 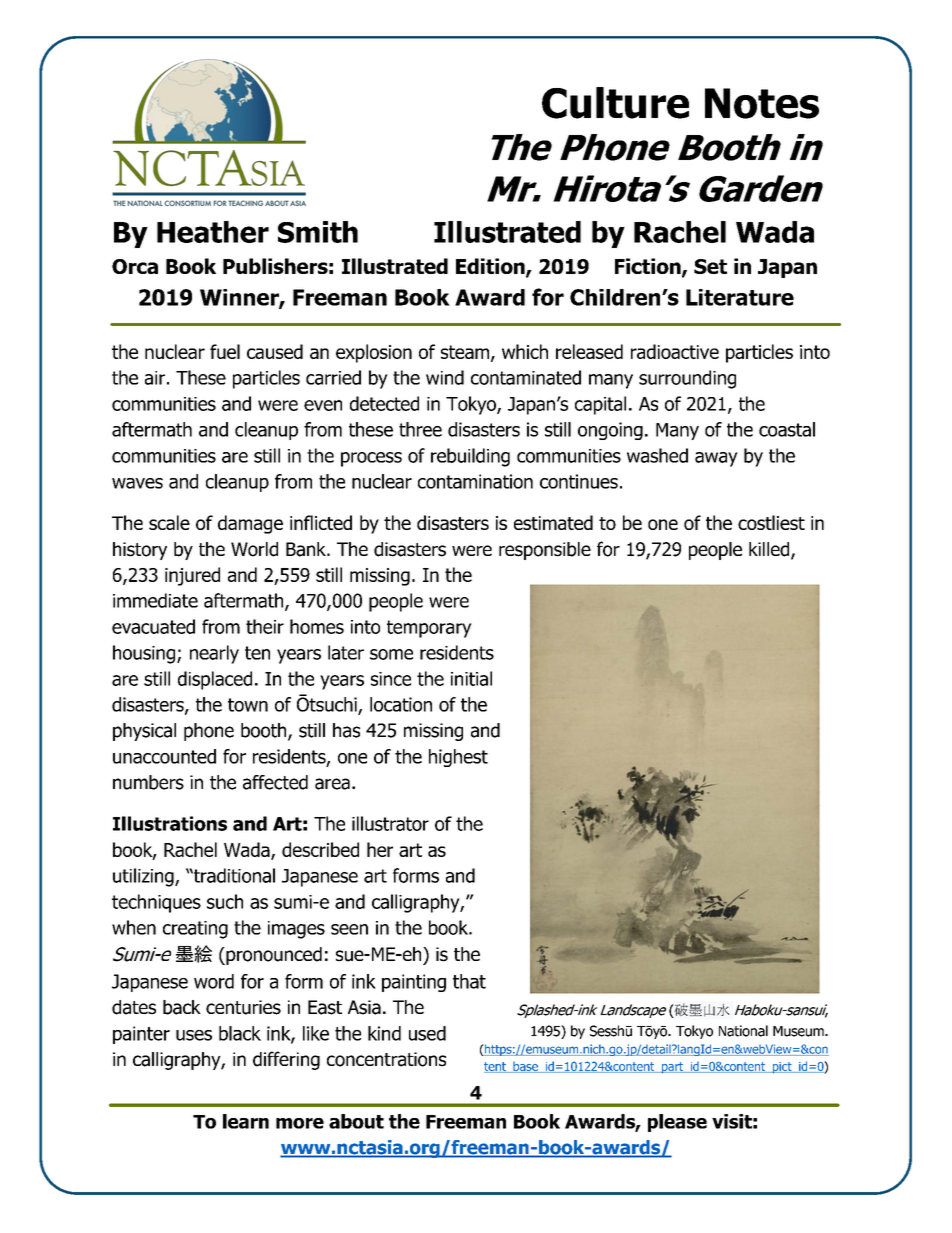 I want to click on concentrations, so click(x=386, y=1059).
